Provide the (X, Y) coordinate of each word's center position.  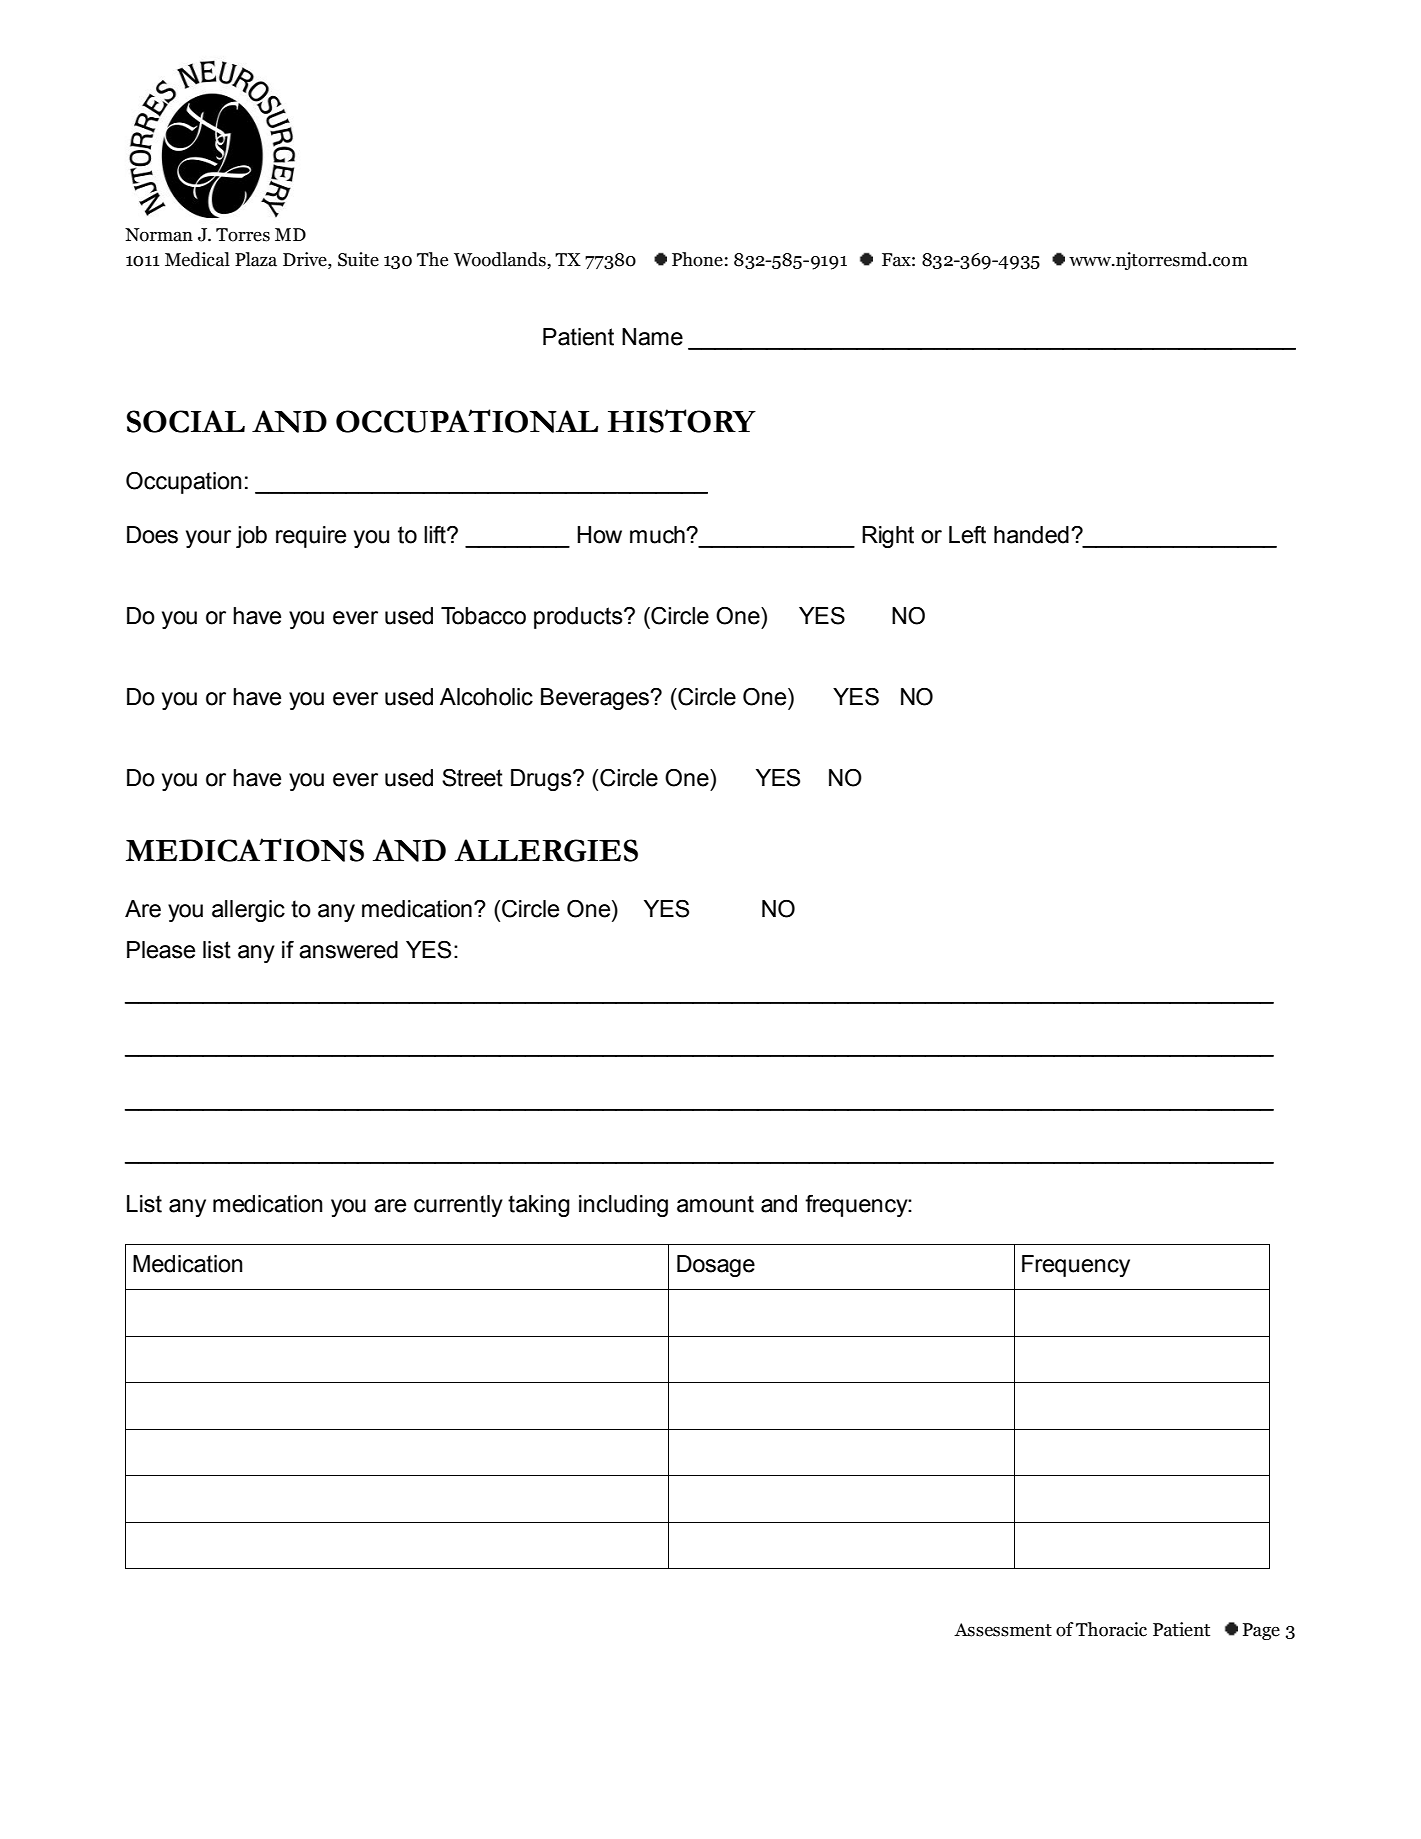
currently (458, 1206)
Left (967, 535)
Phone (697, 259)
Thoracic (1111, 1629)
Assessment (1003, 1630)
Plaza (256, 259)
